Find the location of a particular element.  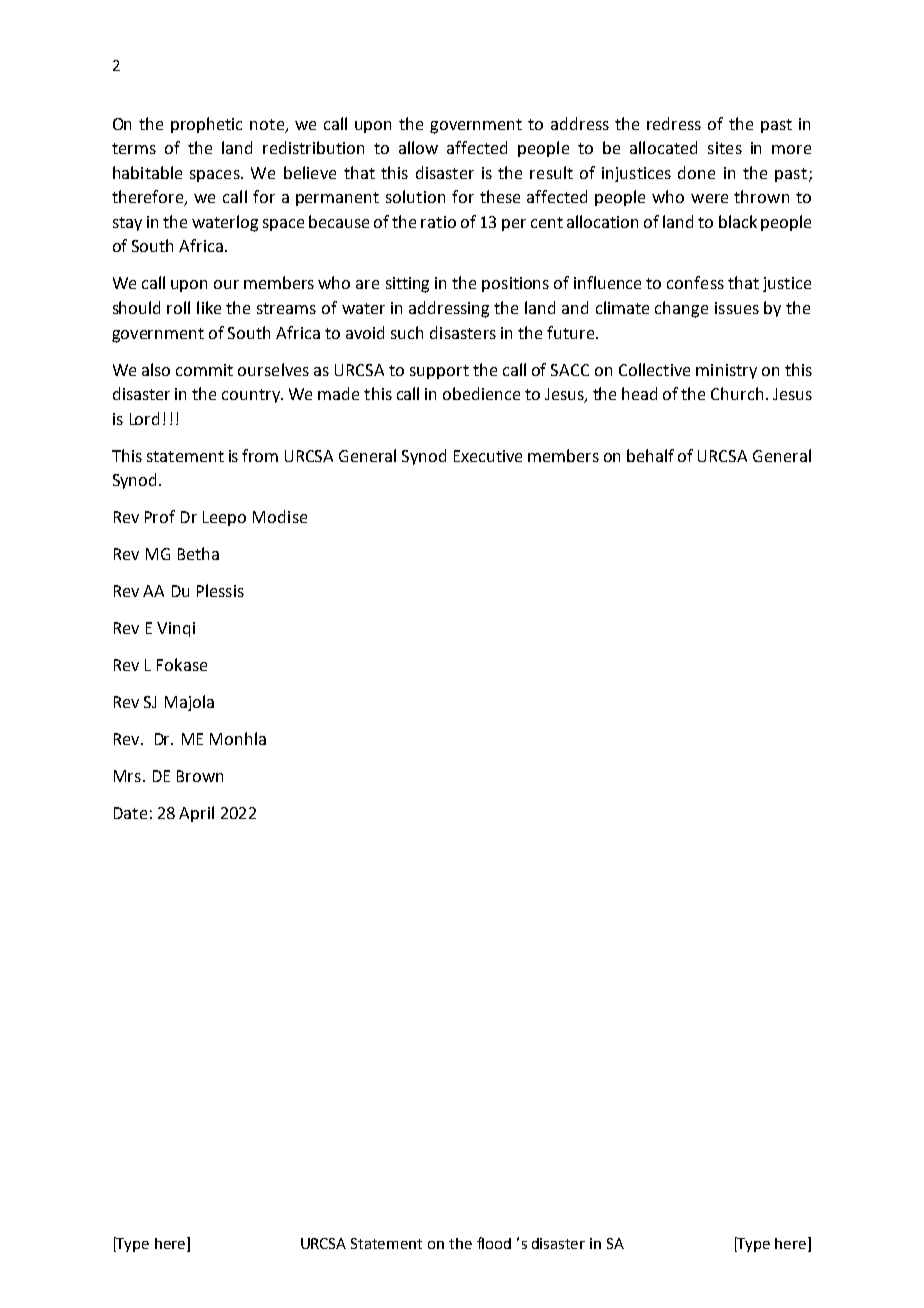

allow is located at coordinates (418, 147).
